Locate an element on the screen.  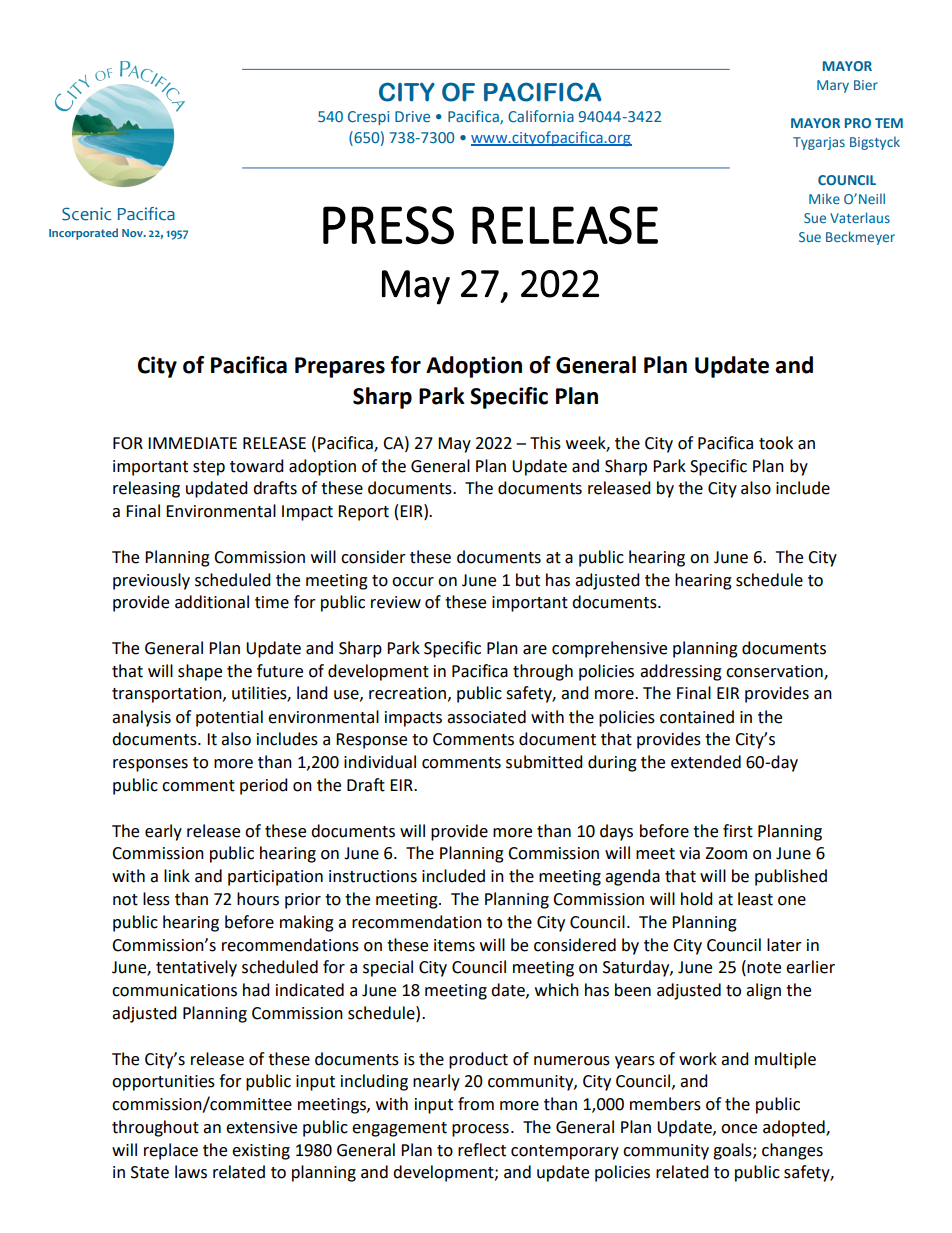
Scenic is located at coordinates (86, 214).
